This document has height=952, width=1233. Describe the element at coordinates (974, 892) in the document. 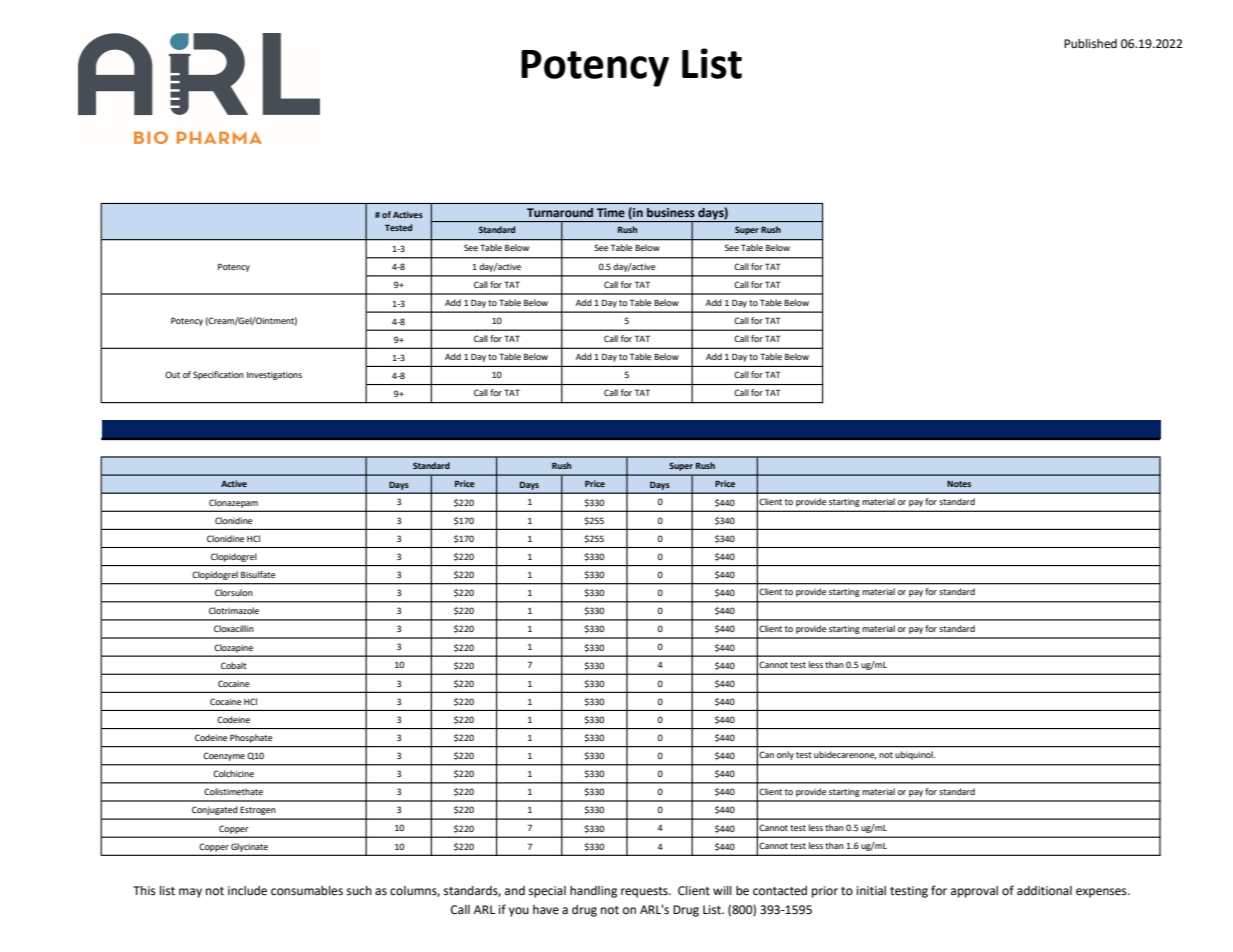

I see `approval` at that location.
